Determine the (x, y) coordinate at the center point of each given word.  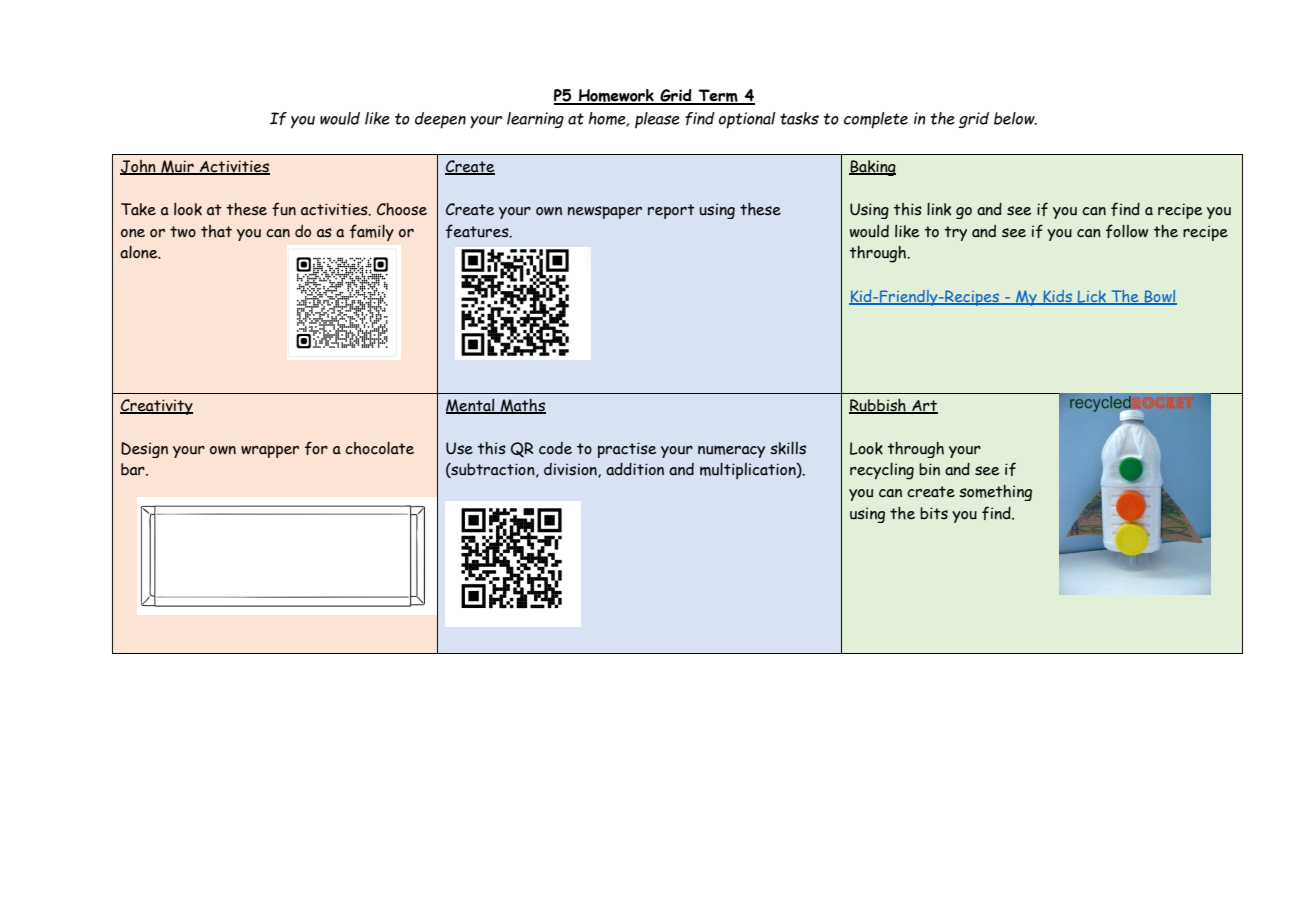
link (939, 209)
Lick (1092, 297)
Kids (1057, 297)
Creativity (156, 407)
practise (627, 450)
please (657, 120)
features (478, 231)
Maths (522, 406)
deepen (440, 120)
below (1015, 118)
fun (284, 209)
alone (140, 252)
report (671, 211)
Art (924, 407)
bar (134, 469)
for (316, 448)
